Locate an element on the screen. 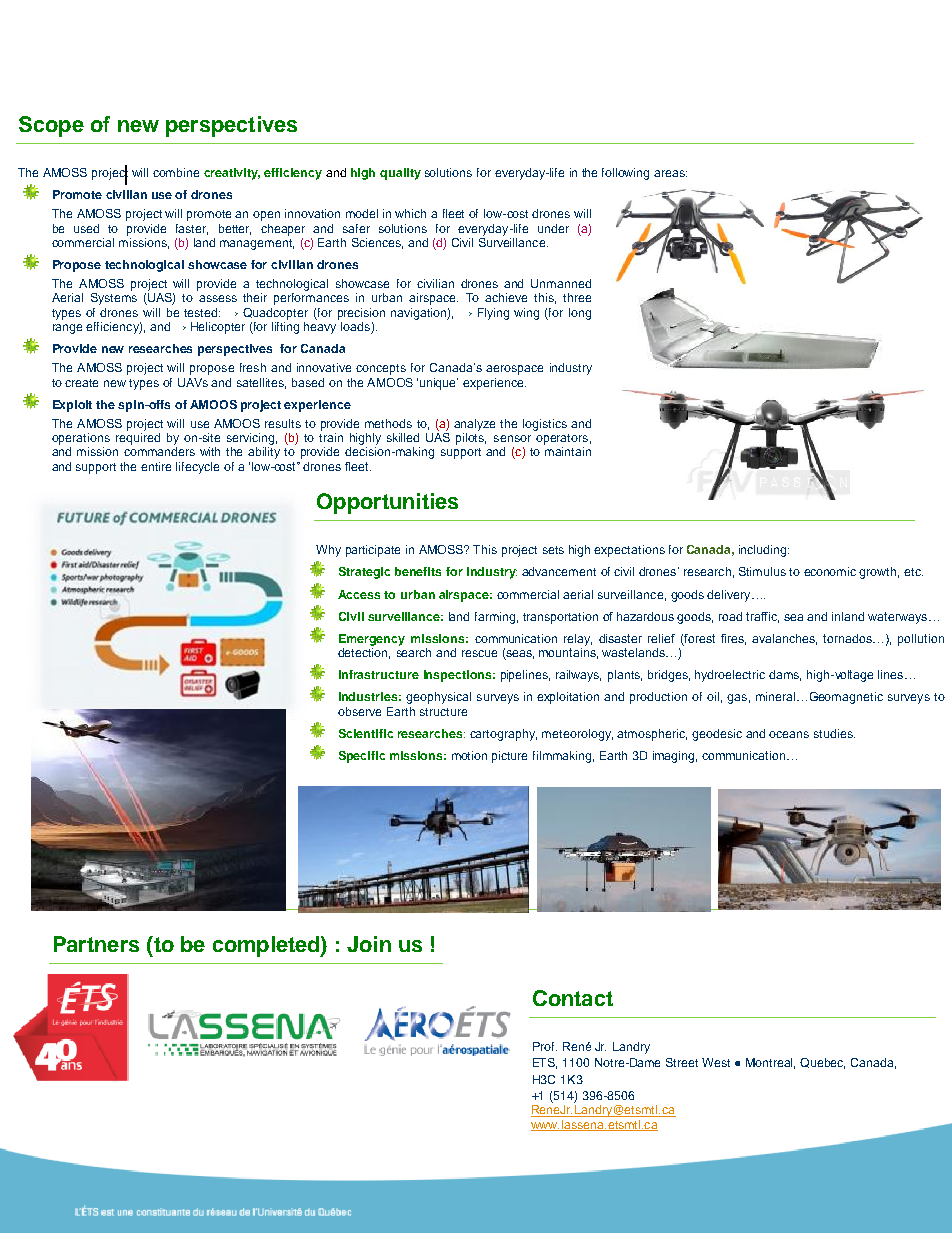 The height and width of the screenshot is (1233, 952). combine is located at coordinates (176, 172).
